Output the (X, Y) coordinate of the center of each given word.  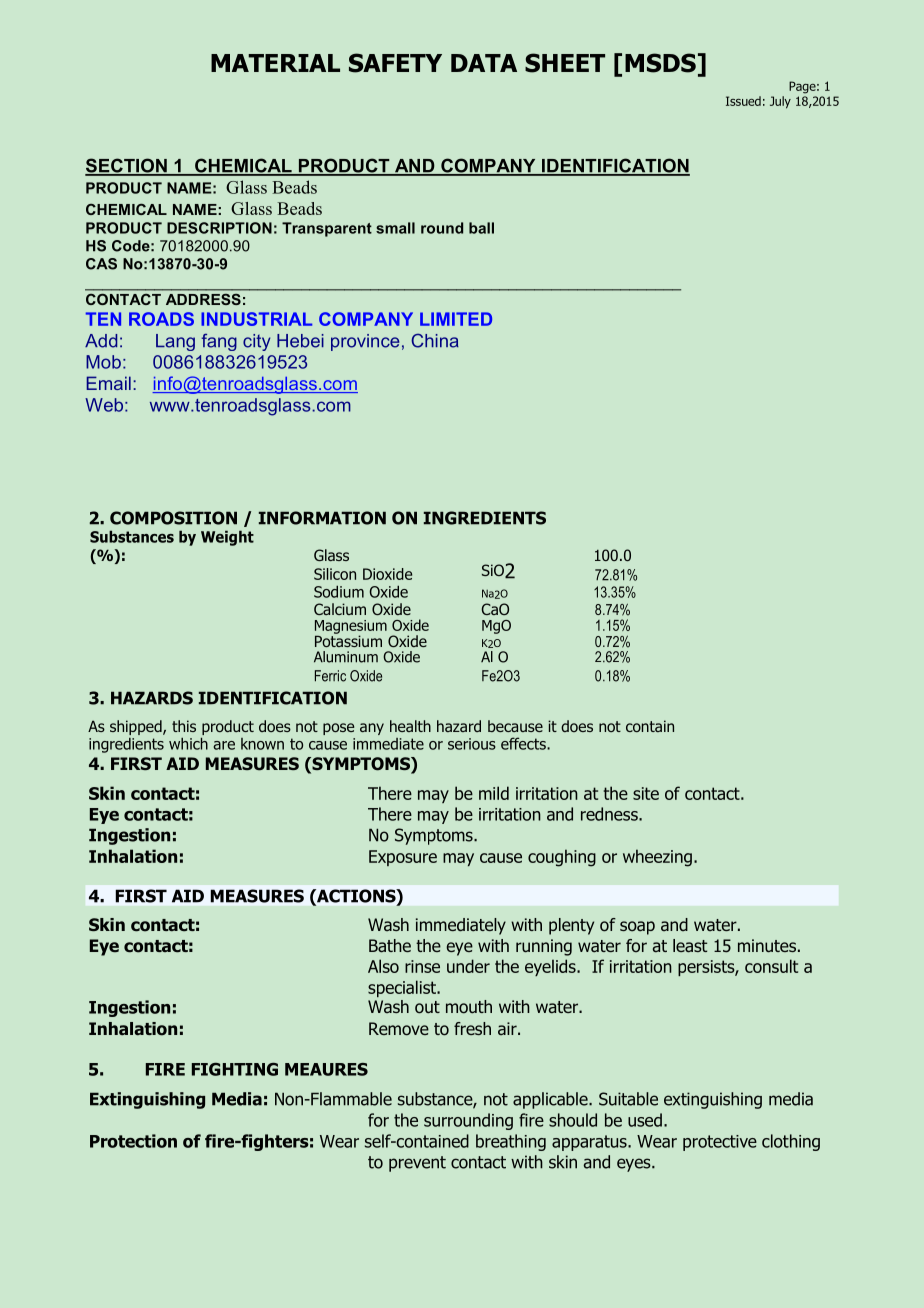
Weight (227, 538)
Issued (743, 101)
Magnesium (351, 628)
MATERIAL (275, 63)
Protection (133, 1141)
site (646, 793)
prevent (417, 1164)
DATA (484, 63)
